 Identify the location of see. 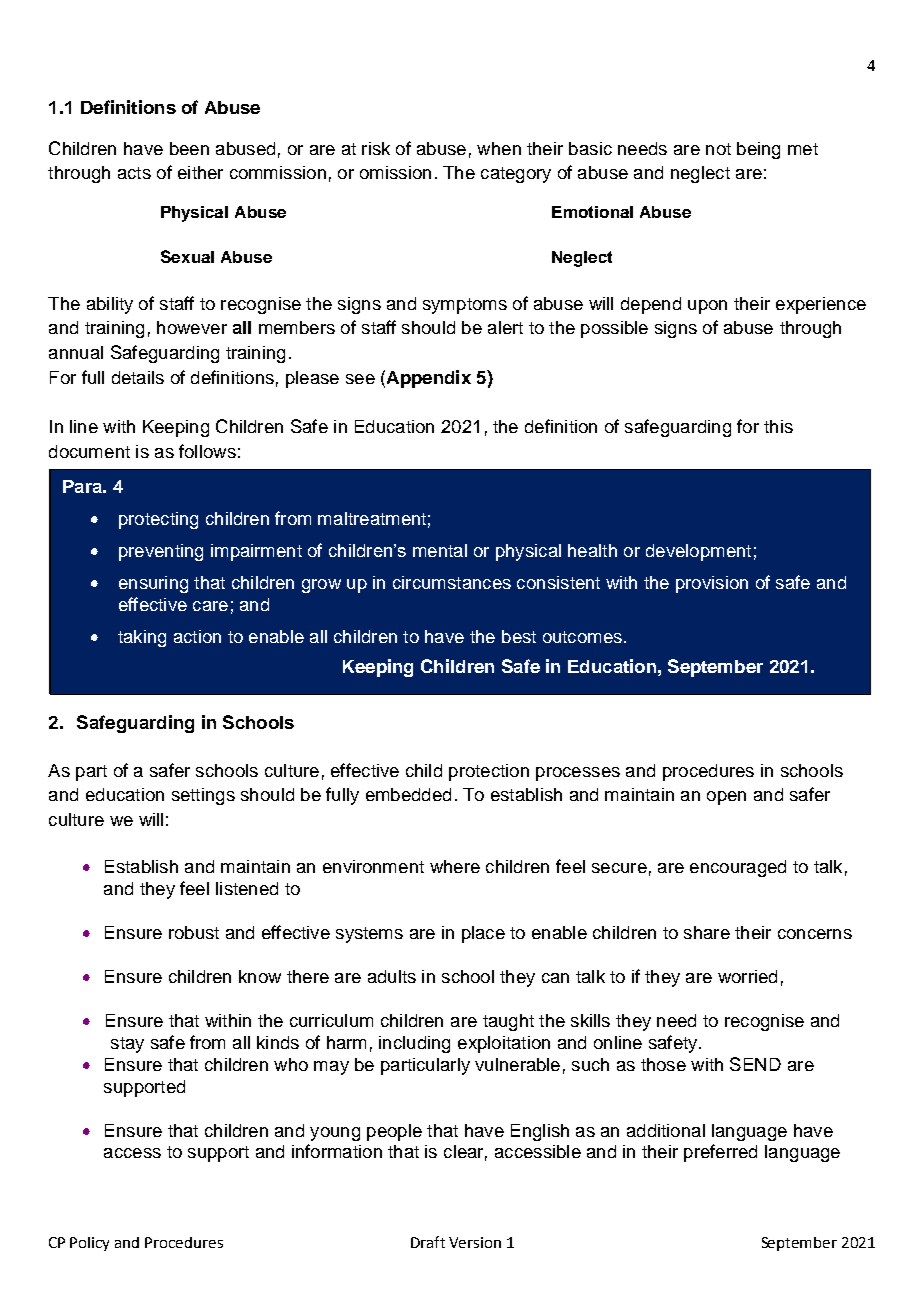
(360, 379).
